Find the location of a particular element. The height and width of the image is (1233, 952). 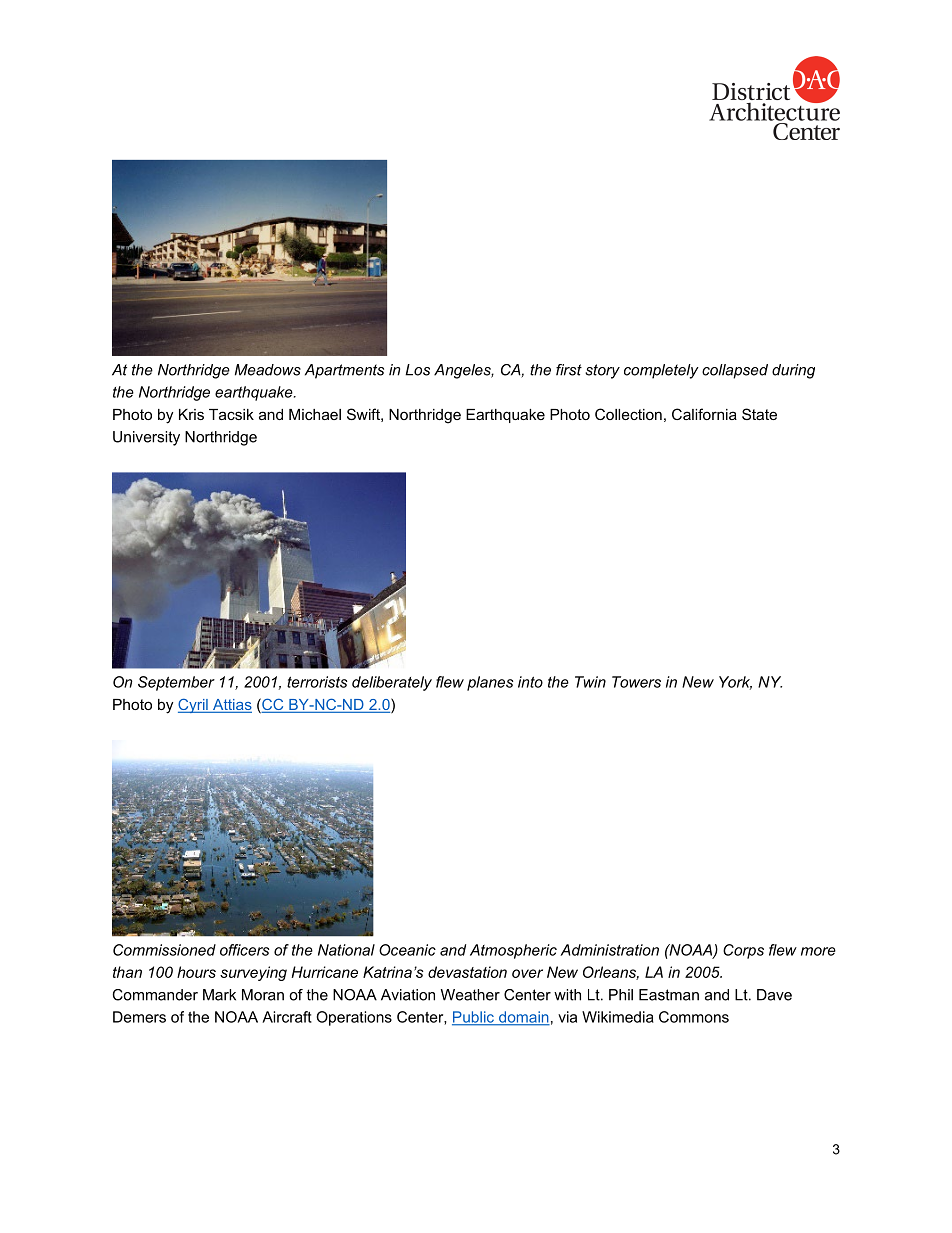

Cyril is located at coordinates (194, 705).
